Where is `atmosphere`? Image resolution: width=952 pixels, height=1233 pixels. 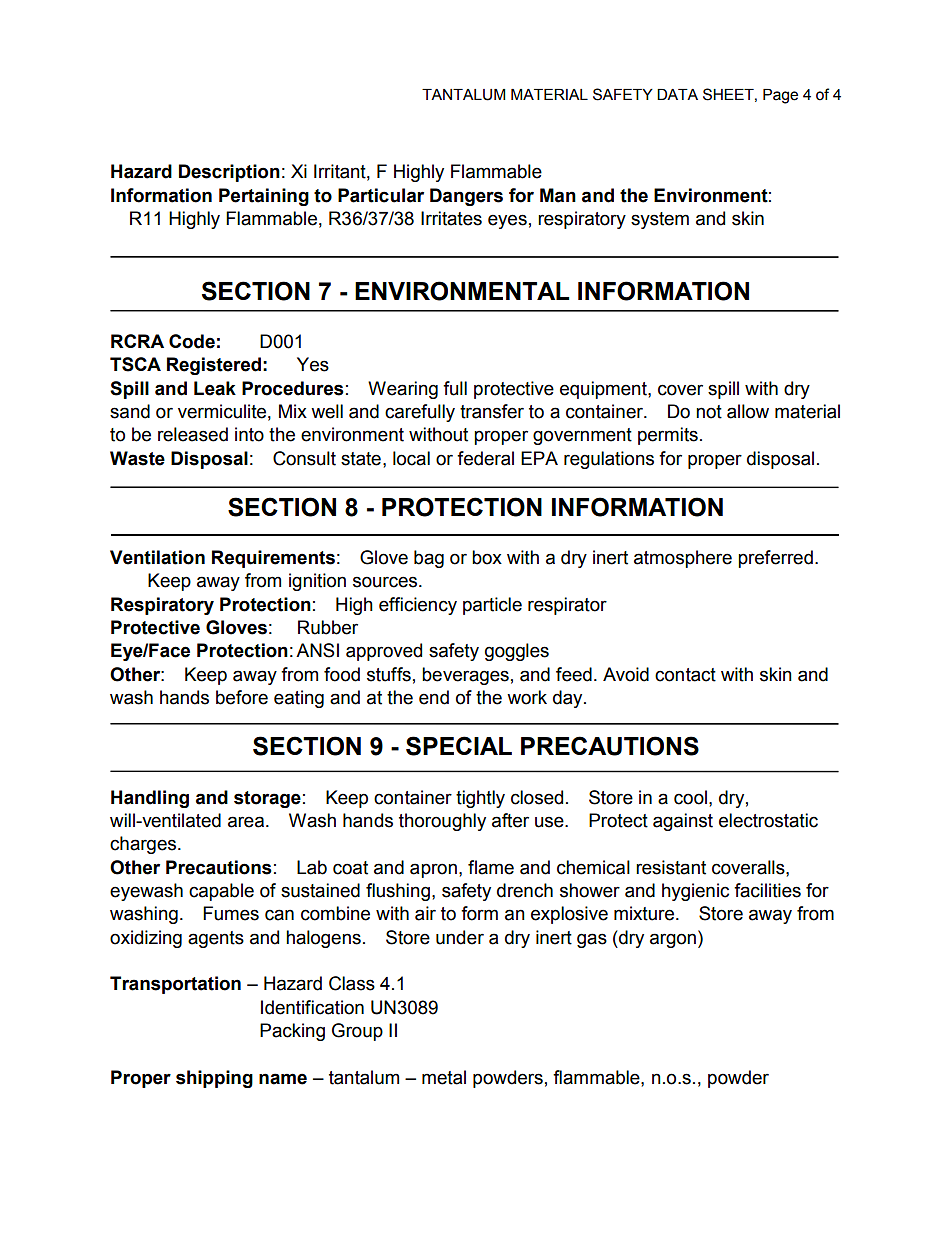 atmosphere is located at coordinates (683, 559).
